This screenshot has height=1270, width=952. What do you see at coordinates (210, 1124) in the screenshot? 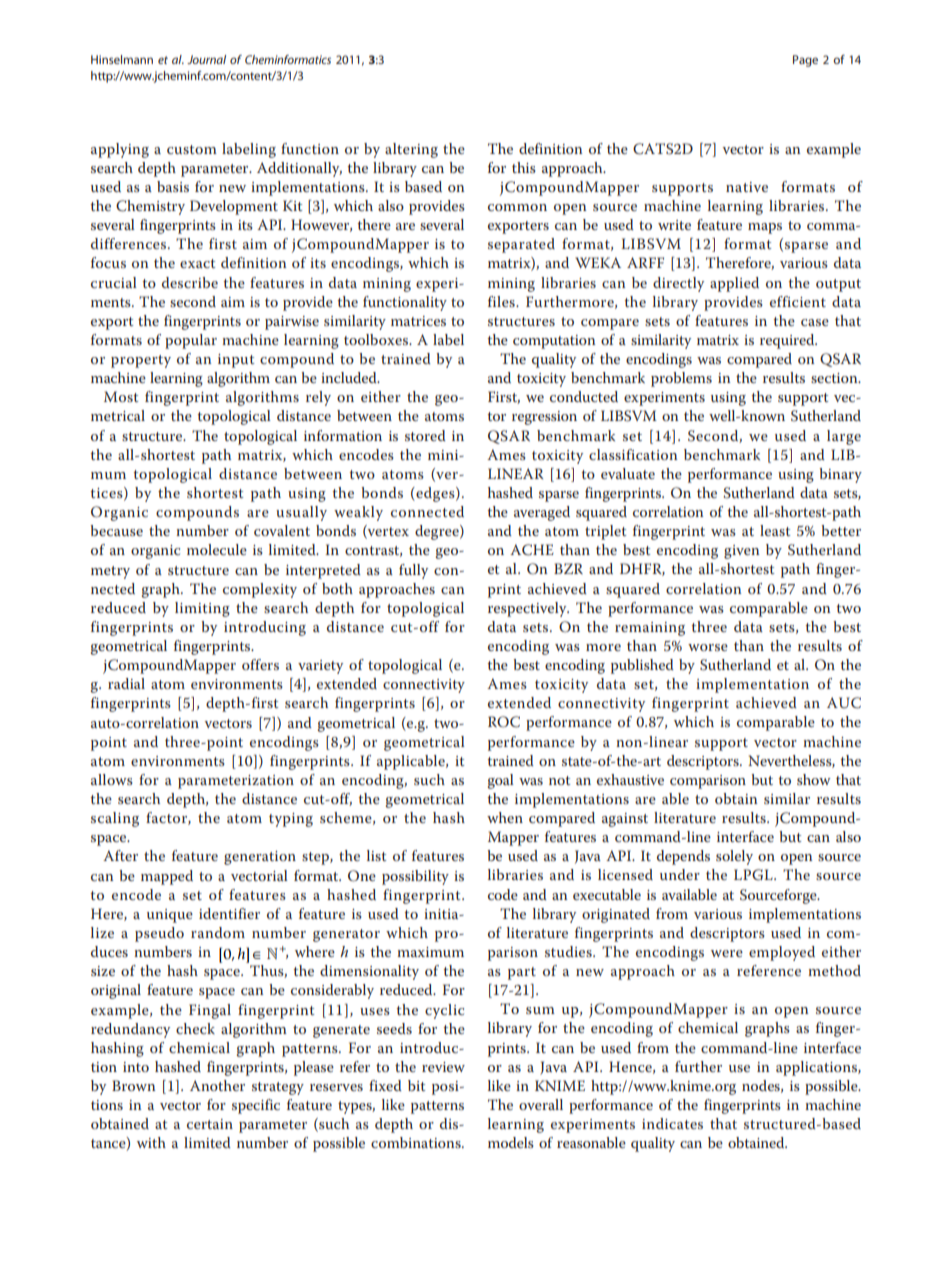
I see `certain` at bounding box center [210, 1124].
